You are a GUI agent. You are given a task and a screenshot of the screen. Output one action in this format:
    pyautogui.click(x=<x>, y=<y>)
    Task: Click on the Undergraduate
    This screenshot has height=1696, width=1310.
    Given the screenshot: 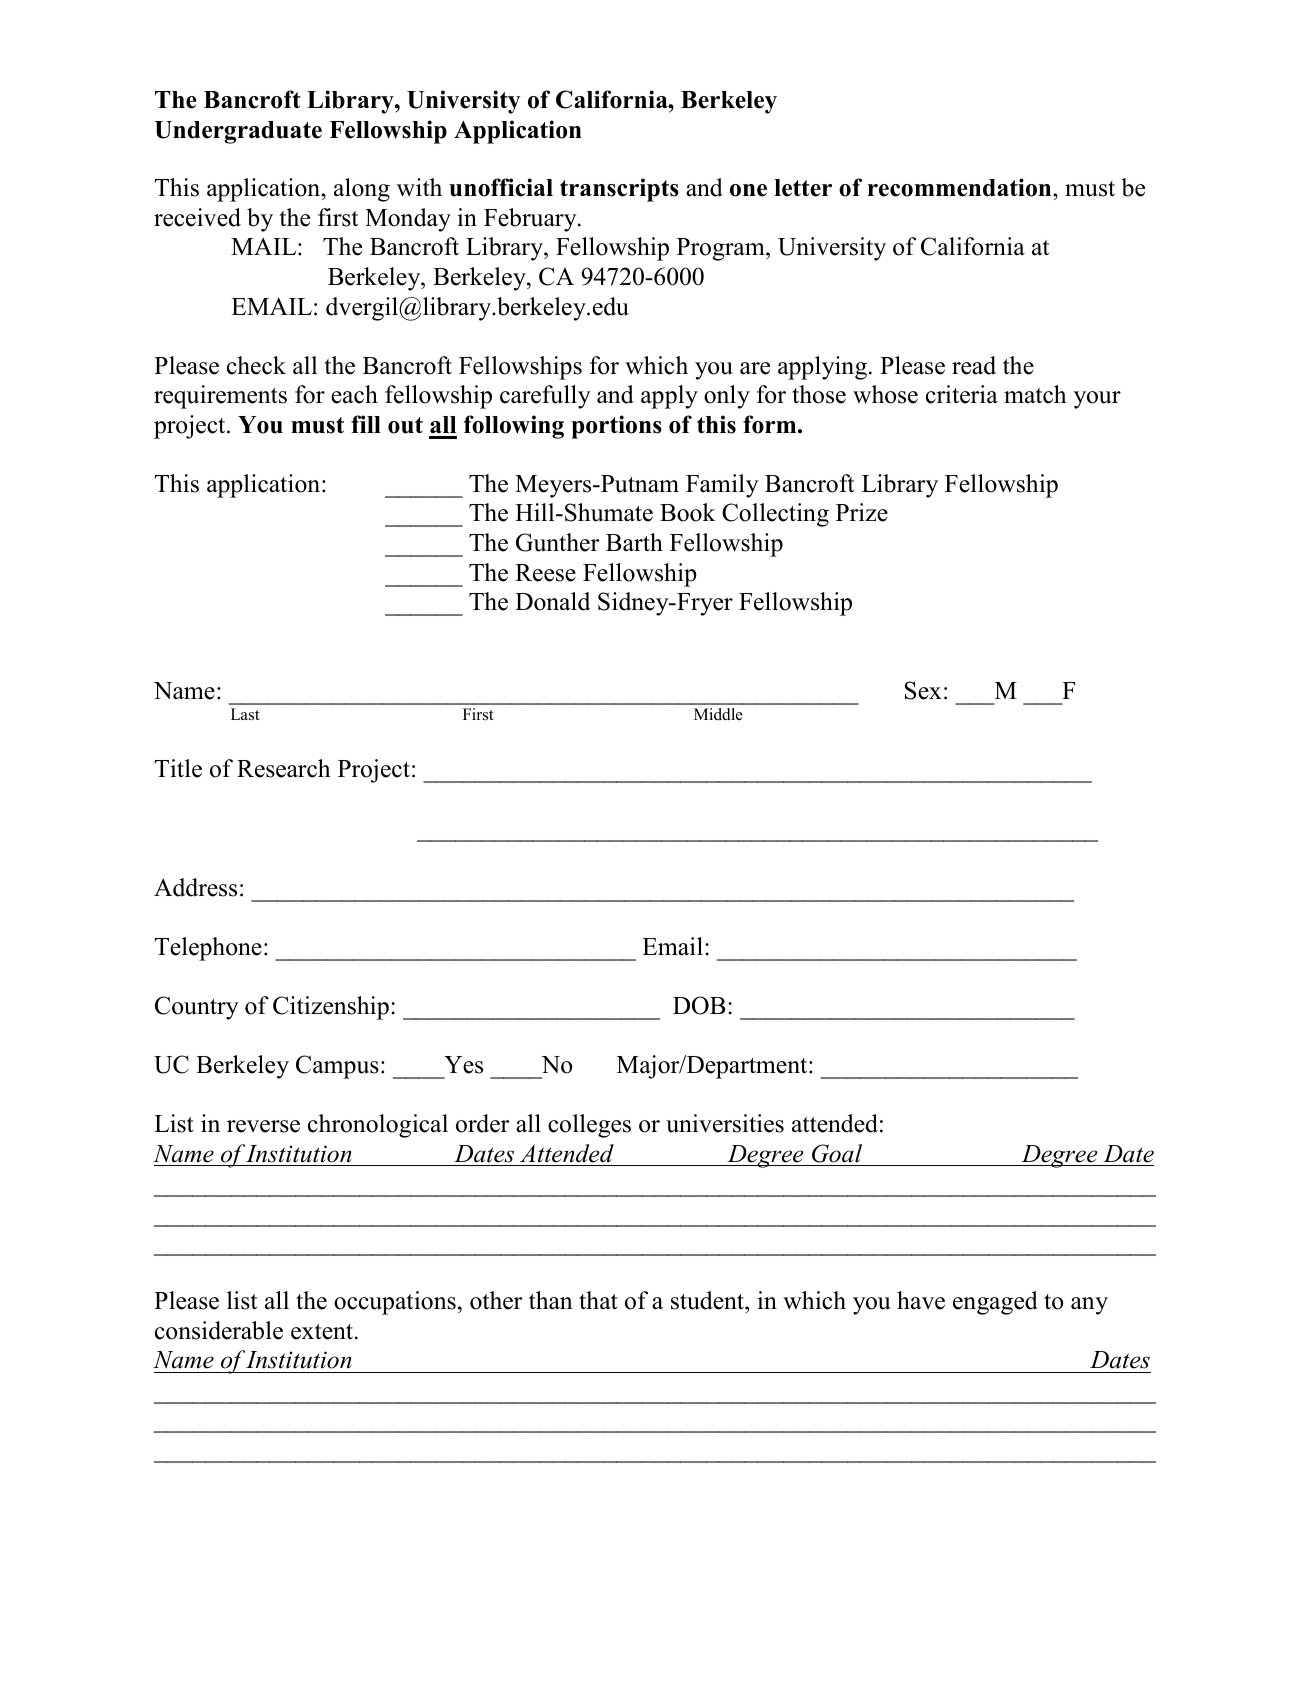 What is the action you would take?
    pyautogui.click(x=238, y=132)
